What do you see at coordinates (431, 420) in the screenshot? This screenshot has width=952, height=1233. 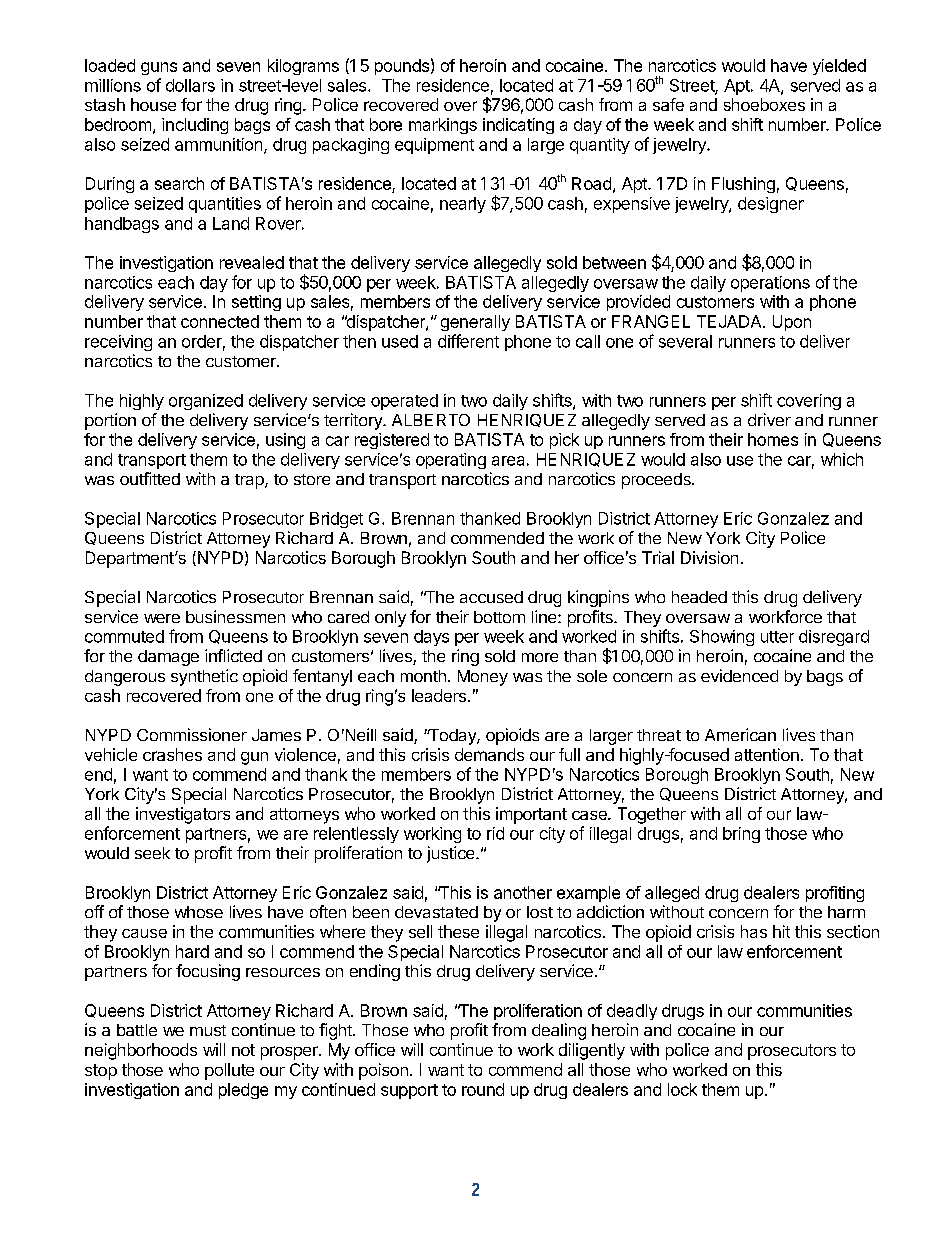 I see `ALBERTO` at bounding box center [431, 420].
